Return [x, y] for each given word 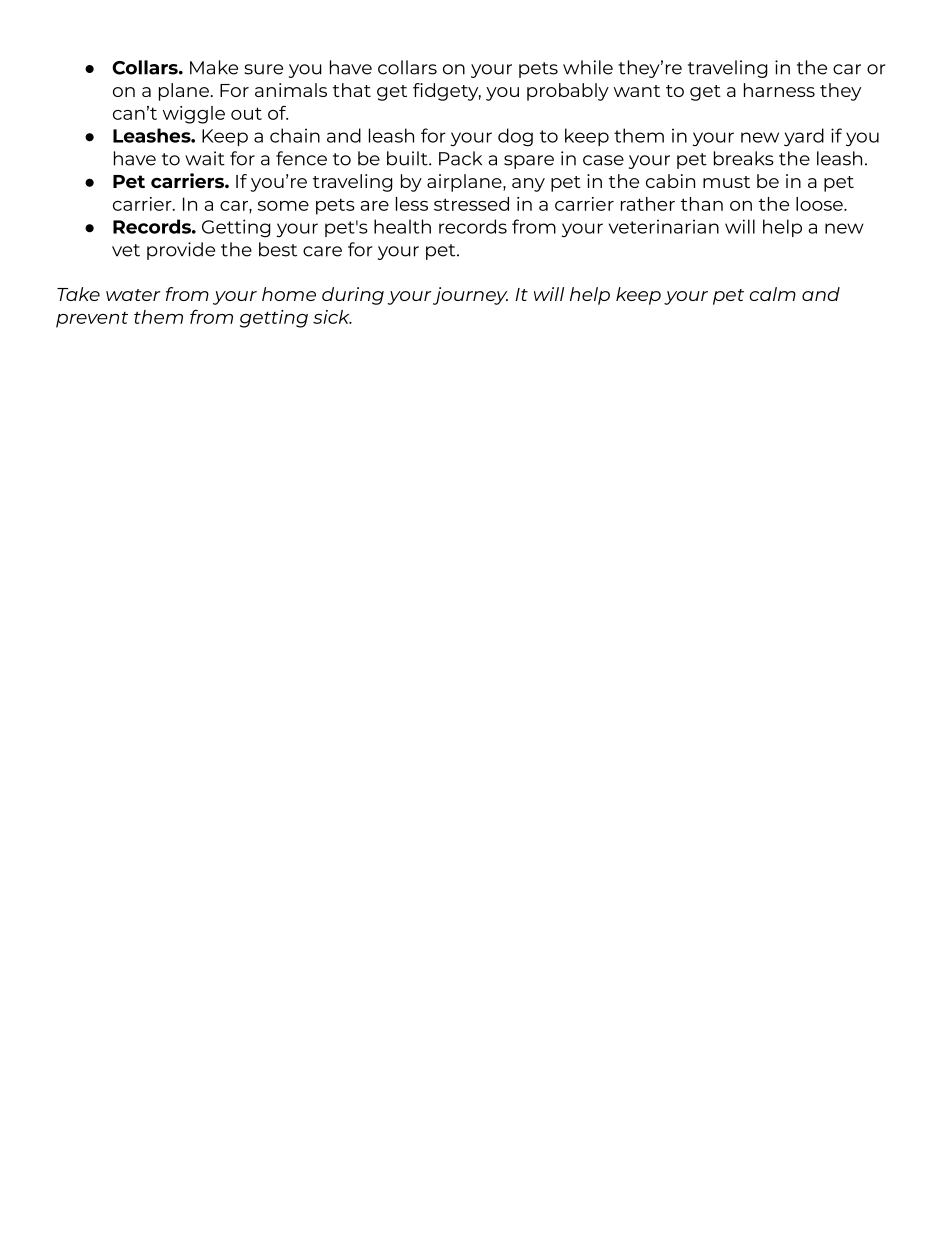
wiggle [194, 115]
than [702, 204]
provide [181, 251]
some [283, 206]
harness [779, 90]
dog [515, 137]
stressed [471, 204]
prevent [92, 320]
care [322, 251]
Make [214, 67]
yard [804, 137]
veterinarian [664, 226]
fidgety [447, 92]
